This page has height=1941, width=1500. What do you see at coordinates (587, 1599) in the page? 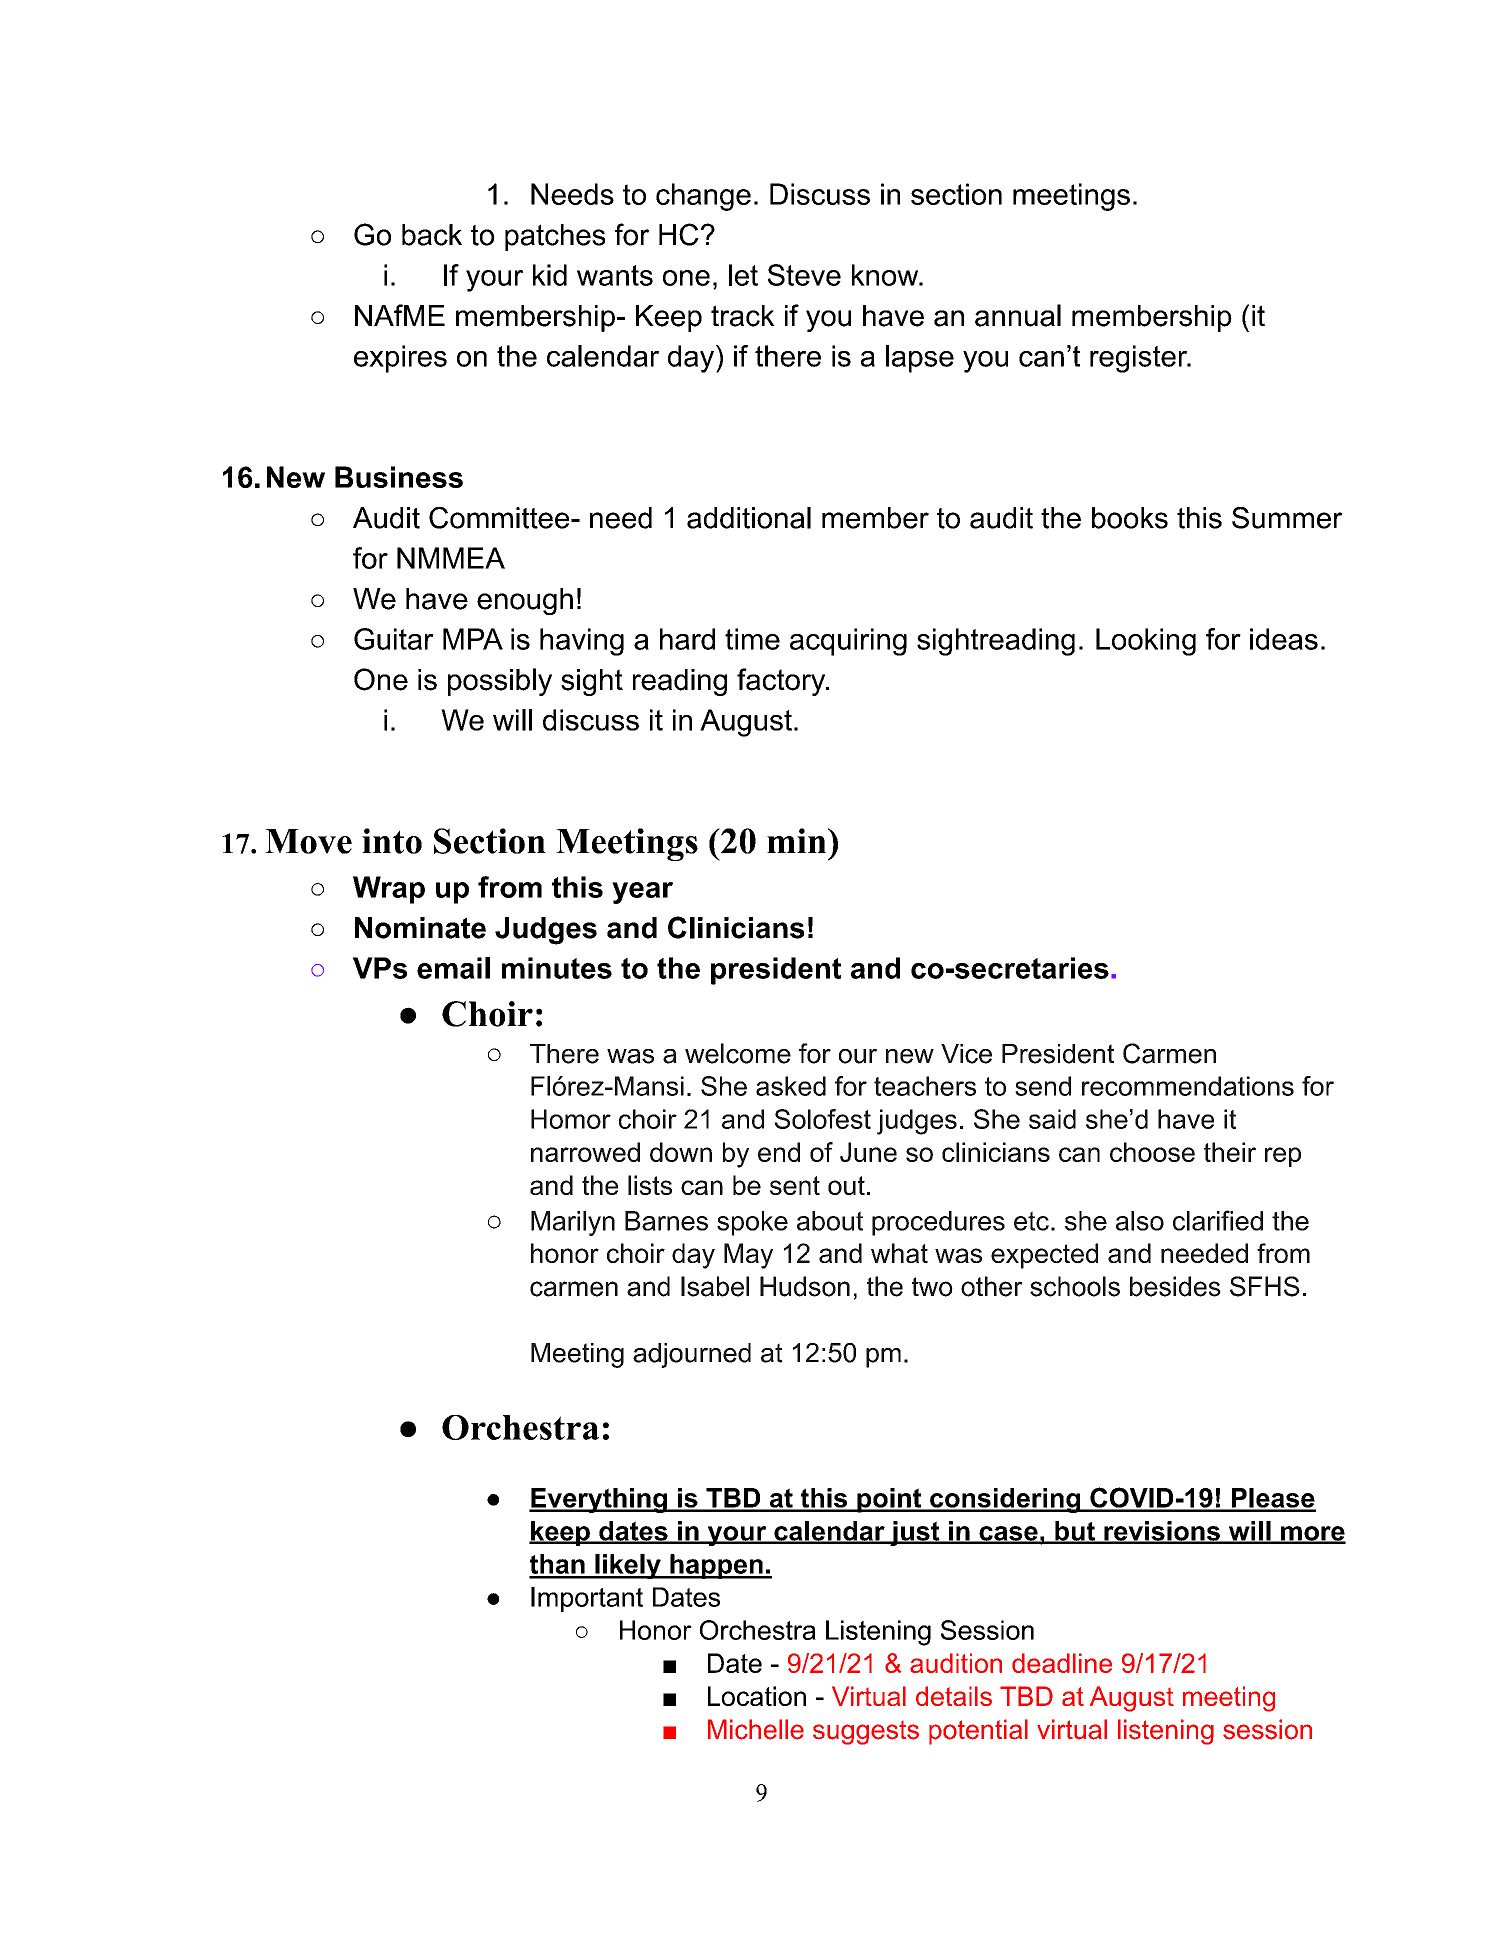
I see `Important` at bounding box center [587, 1599].
